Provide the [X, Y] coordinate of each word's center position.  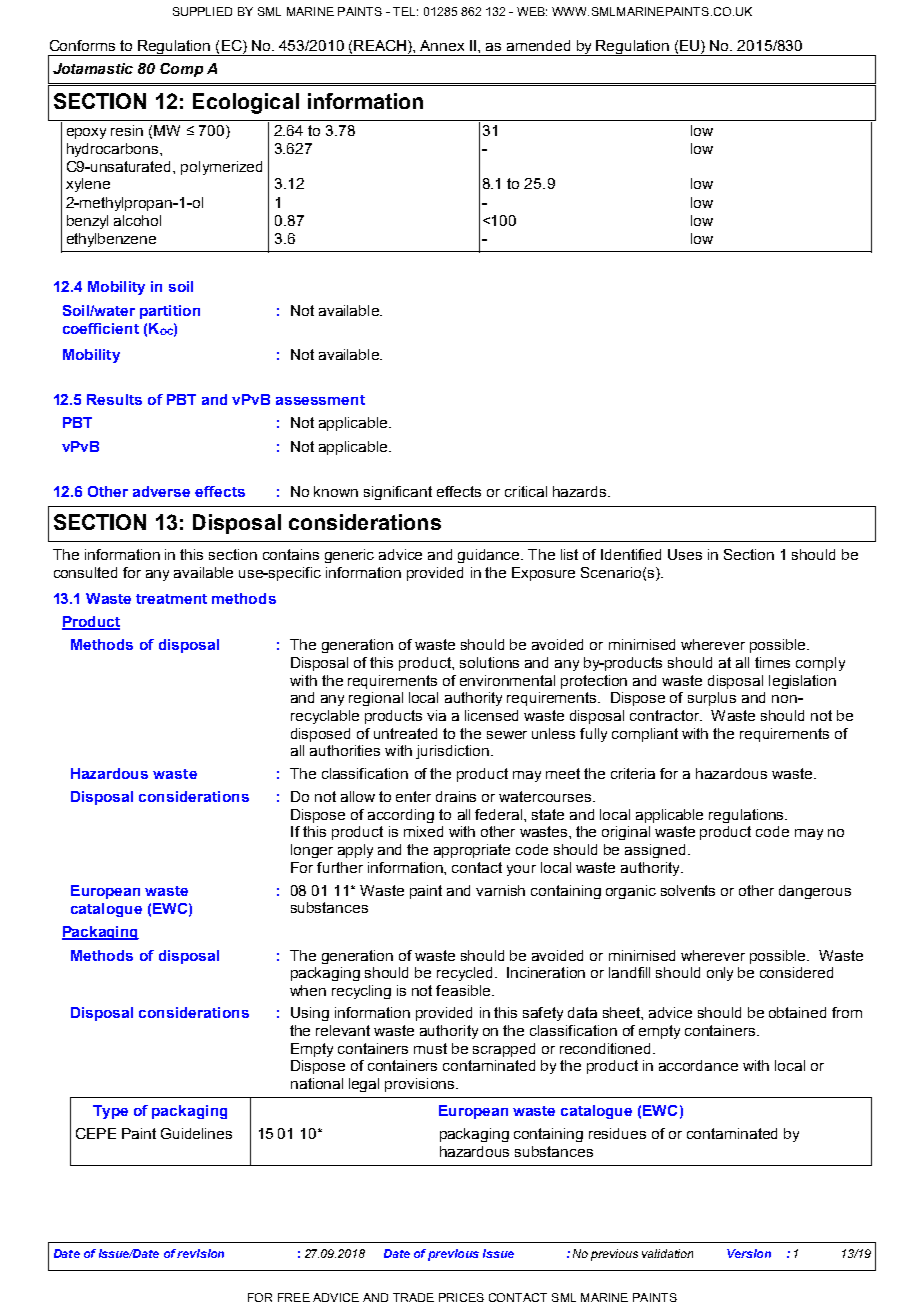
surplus [712, 699]
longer [312, 851]
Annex [442, 45]
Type [110, 1112]
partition [170, 312]
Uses [685, 554]
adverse [161, 491]
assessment [320, 400]
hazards [581, 491]
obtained [797, 1012]
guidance [490, 556]
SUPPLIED [202, 11]
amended [538, 45]
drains [456, 796]
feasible [464, 990]
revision [200, 1253]
